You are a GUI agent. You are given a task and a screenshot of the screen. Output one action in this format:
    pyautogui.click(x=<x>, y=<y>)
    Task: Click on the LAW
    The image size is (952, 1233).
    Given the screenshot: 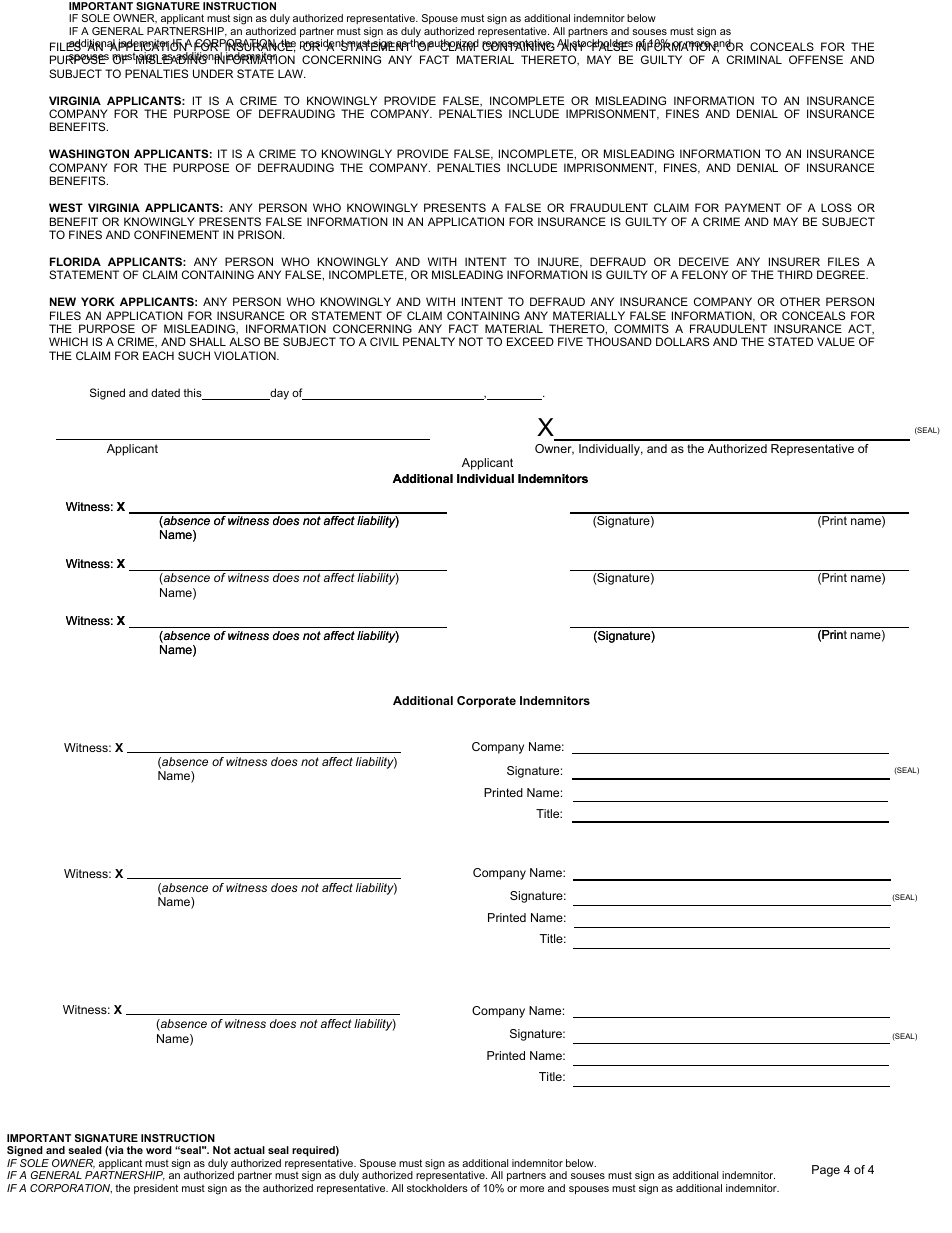 What is the action you would take?
    pyautogui.click(x=291, y=73)
